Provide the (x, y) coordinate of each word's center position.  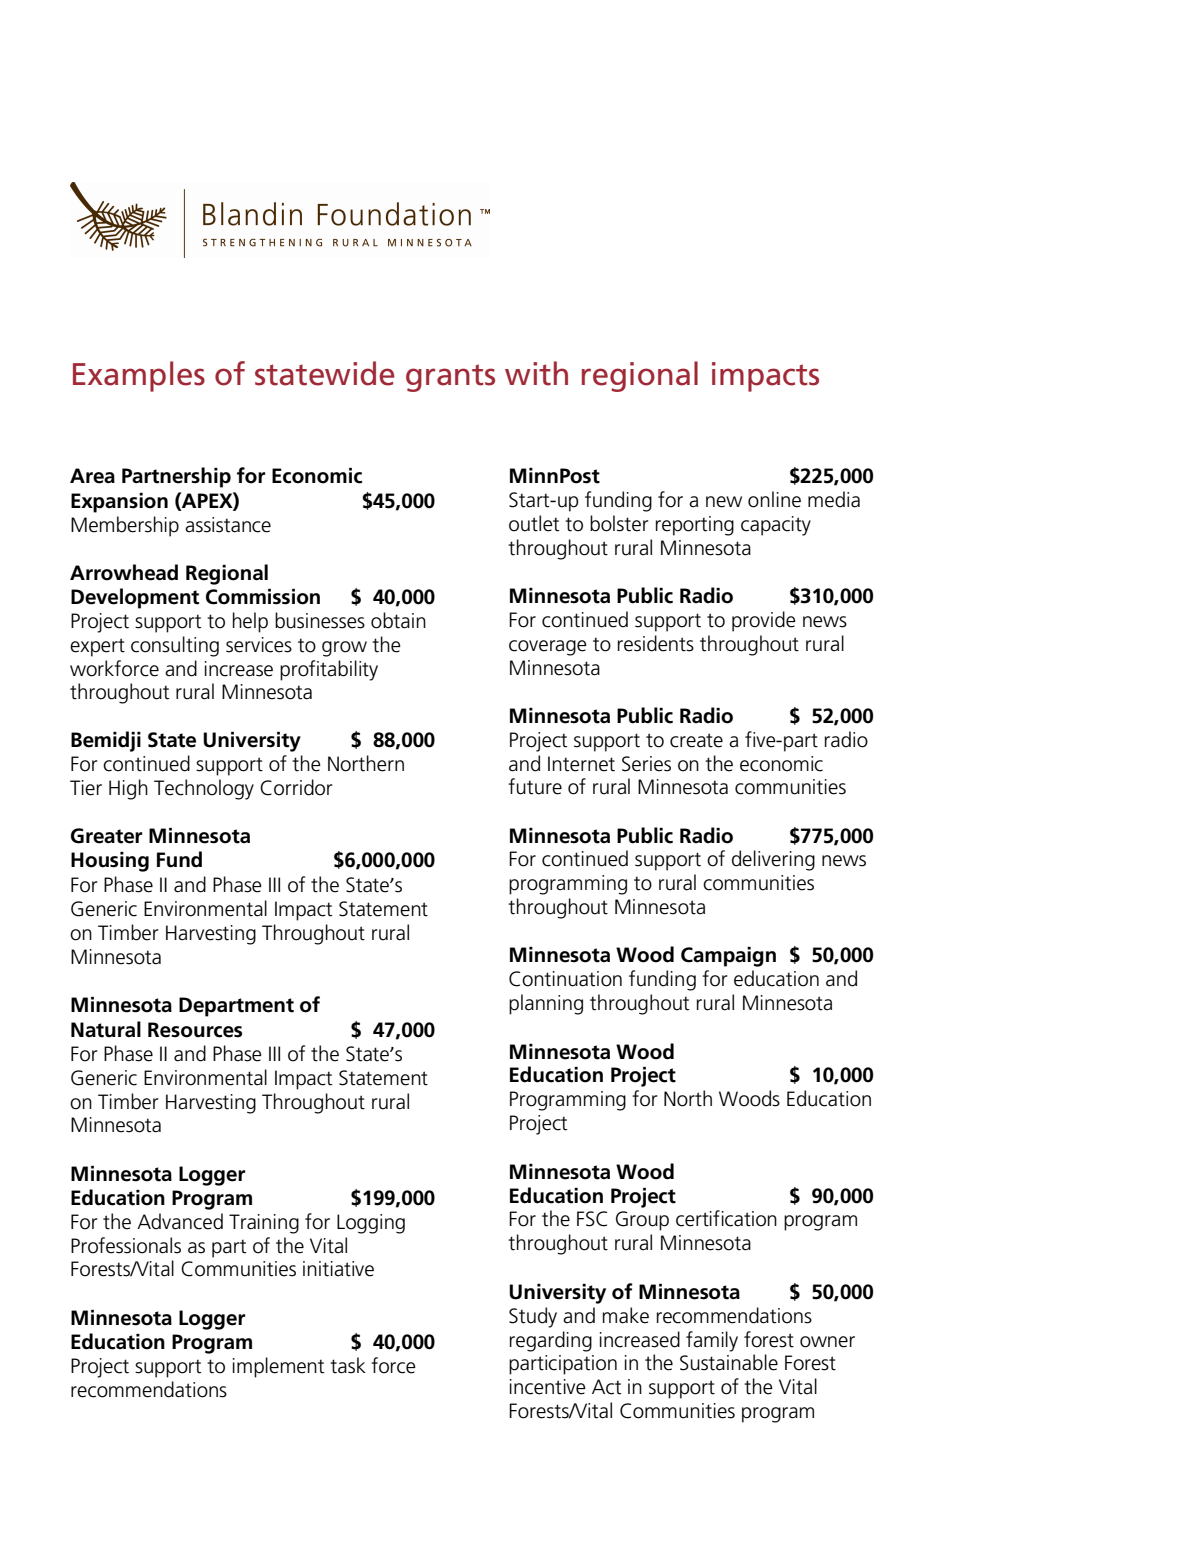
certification (726, 1218)
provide (764, 621)
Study (533, 1317)
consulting (175, 646)
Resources (195, 1030)
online (774, 499)
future (535, 786)
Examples (139, 376)
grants (450, 378)
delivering (773, 860)
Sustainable (729, 1362)
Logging (371, 1224)
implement (278, 1367)
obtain (398, 620)
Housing (110, 862)
